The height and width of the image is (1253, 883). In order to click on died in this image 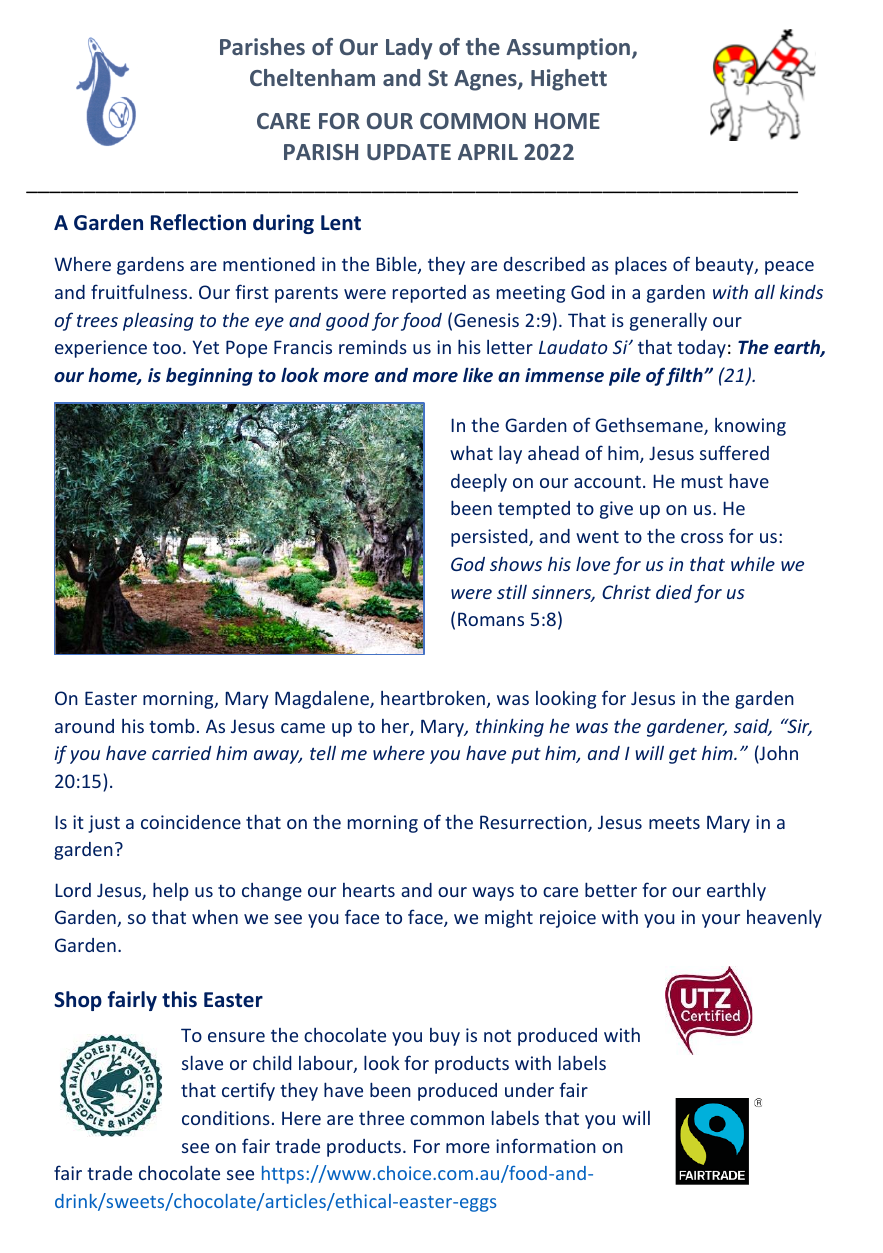, I will do `click(674, 592)`.
